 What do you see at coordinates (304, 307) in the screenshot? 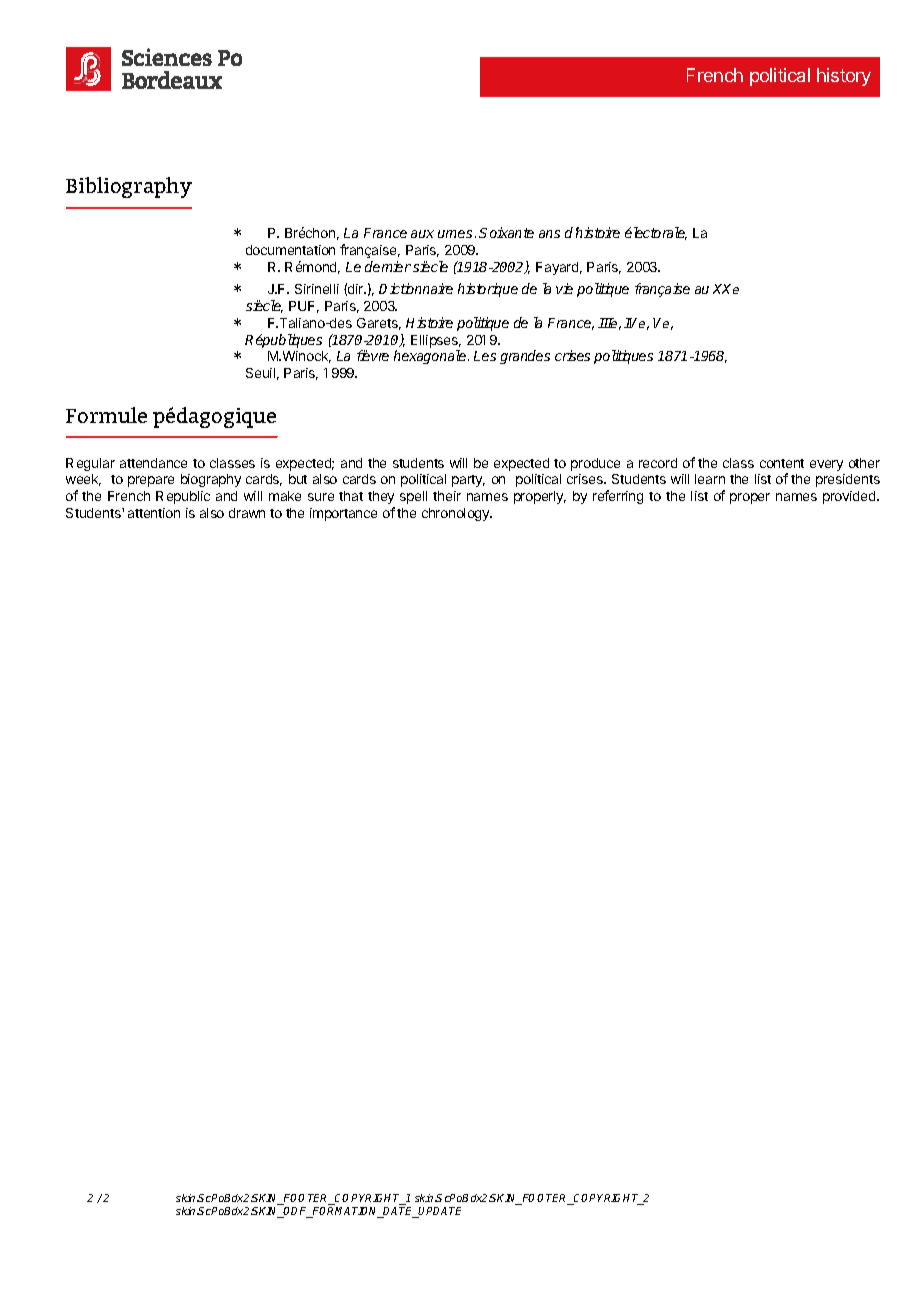
I see `PUF` at bounding box center [304, 307].
